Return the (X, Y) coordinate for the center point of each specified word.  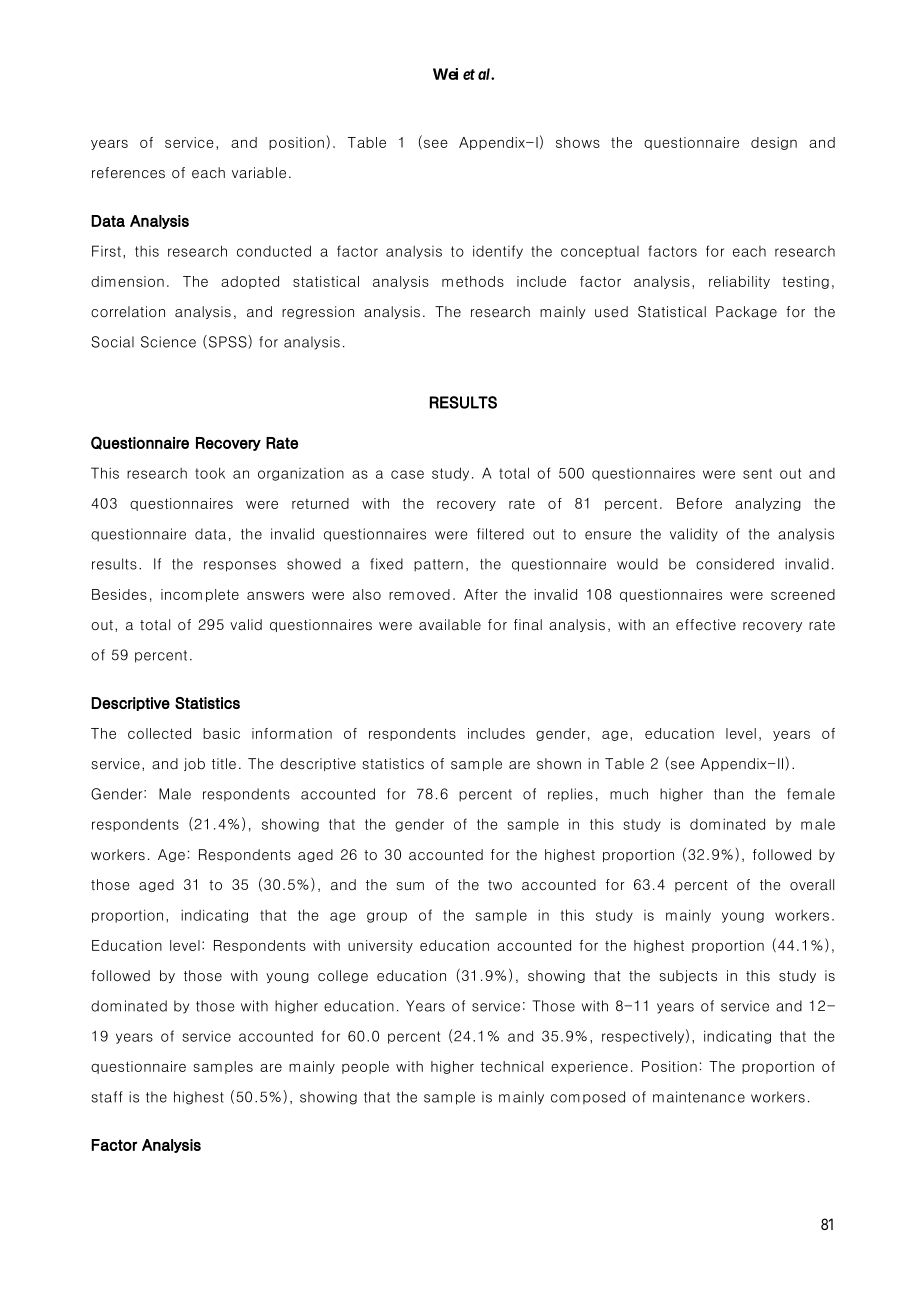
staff (107, 1097)
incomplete (200, 595)
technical (512, 1066)
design (774, 143)
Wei (445, 74)
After (481, 594)
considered (735, 564)
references (128, 173)
